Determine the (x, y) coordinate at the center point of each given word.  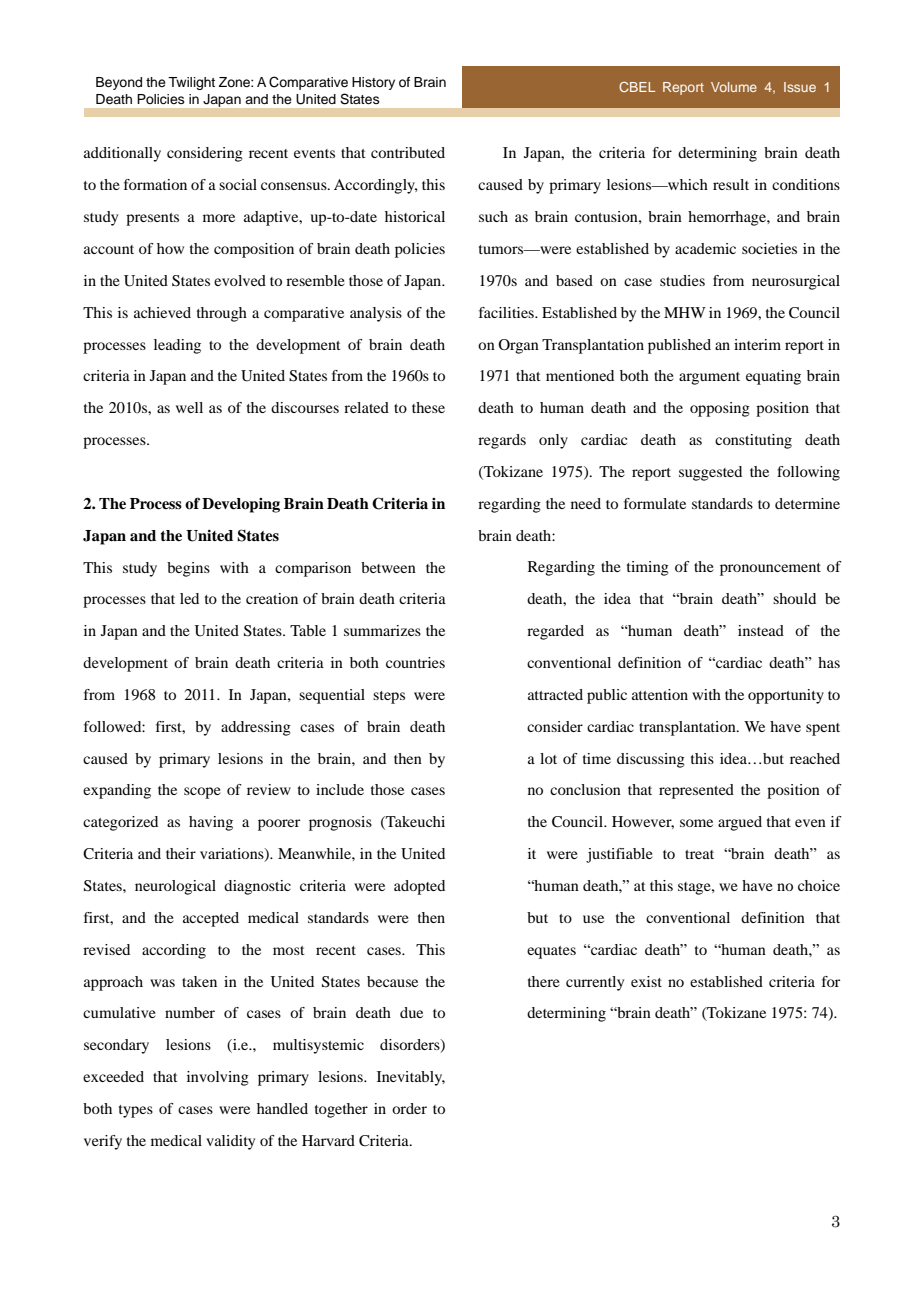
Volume (734, 87)
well (189, 407)
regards (502, 441)
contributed (408, 152)
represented (696, 791)
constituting (753, 441)
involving (218, 1078)
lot (548, 758)
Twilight (191, 83)
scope (202, 793)
